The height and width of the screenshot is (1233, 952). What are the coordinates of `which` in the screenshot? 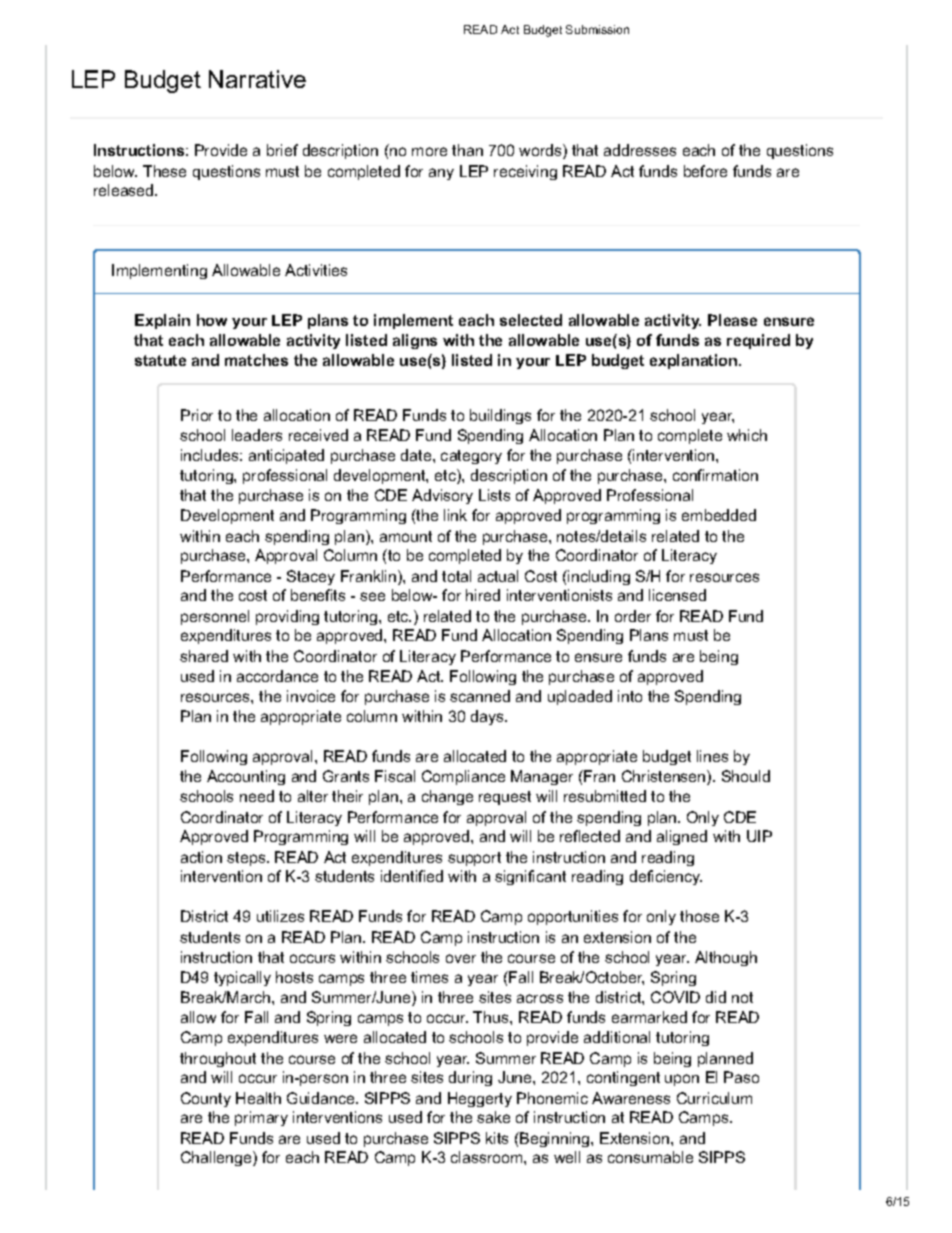 It's located at (747, 435).
